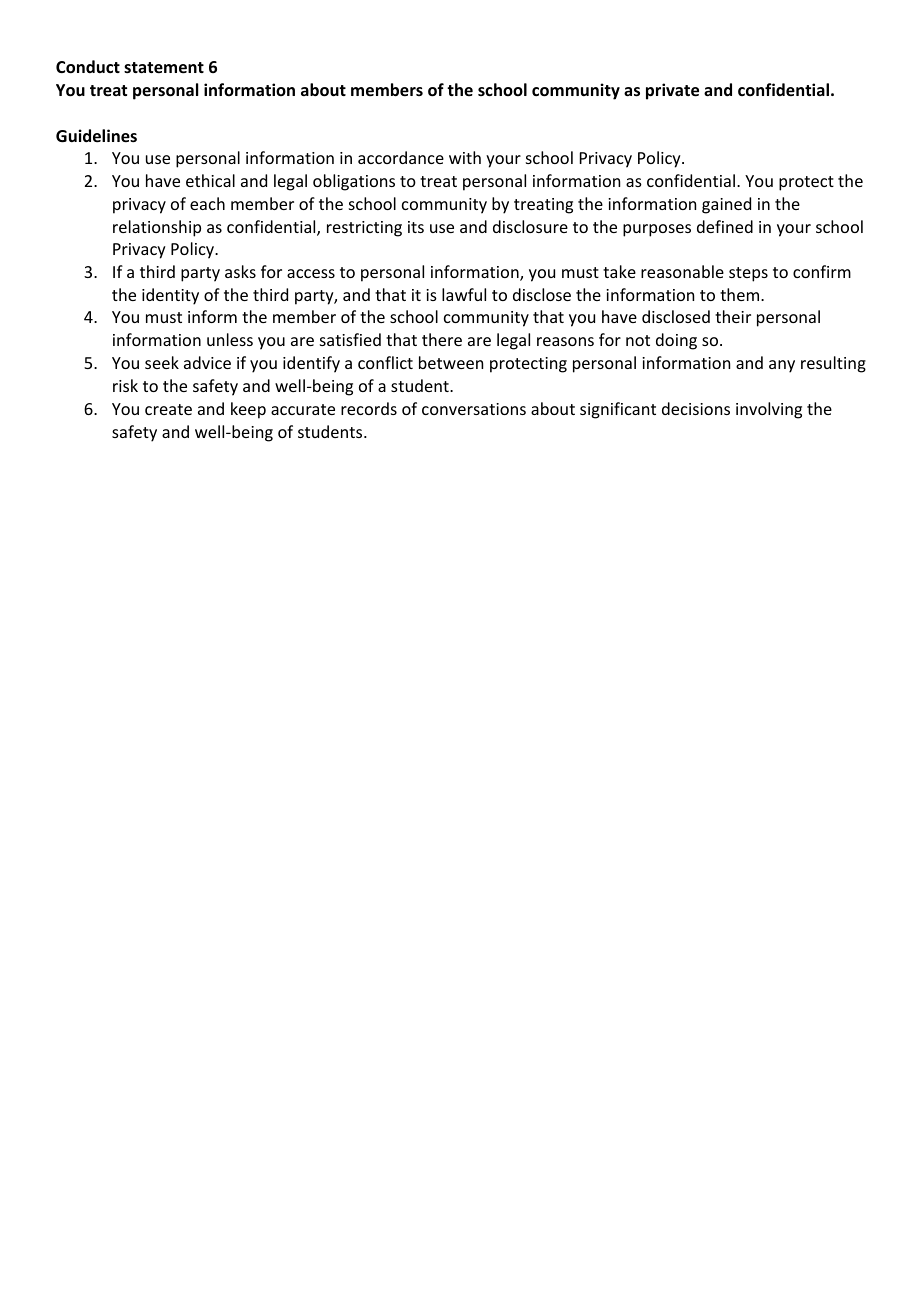 The height and width of the screenshot is (1308, 924). I want to click on create, so click(168, 409).
